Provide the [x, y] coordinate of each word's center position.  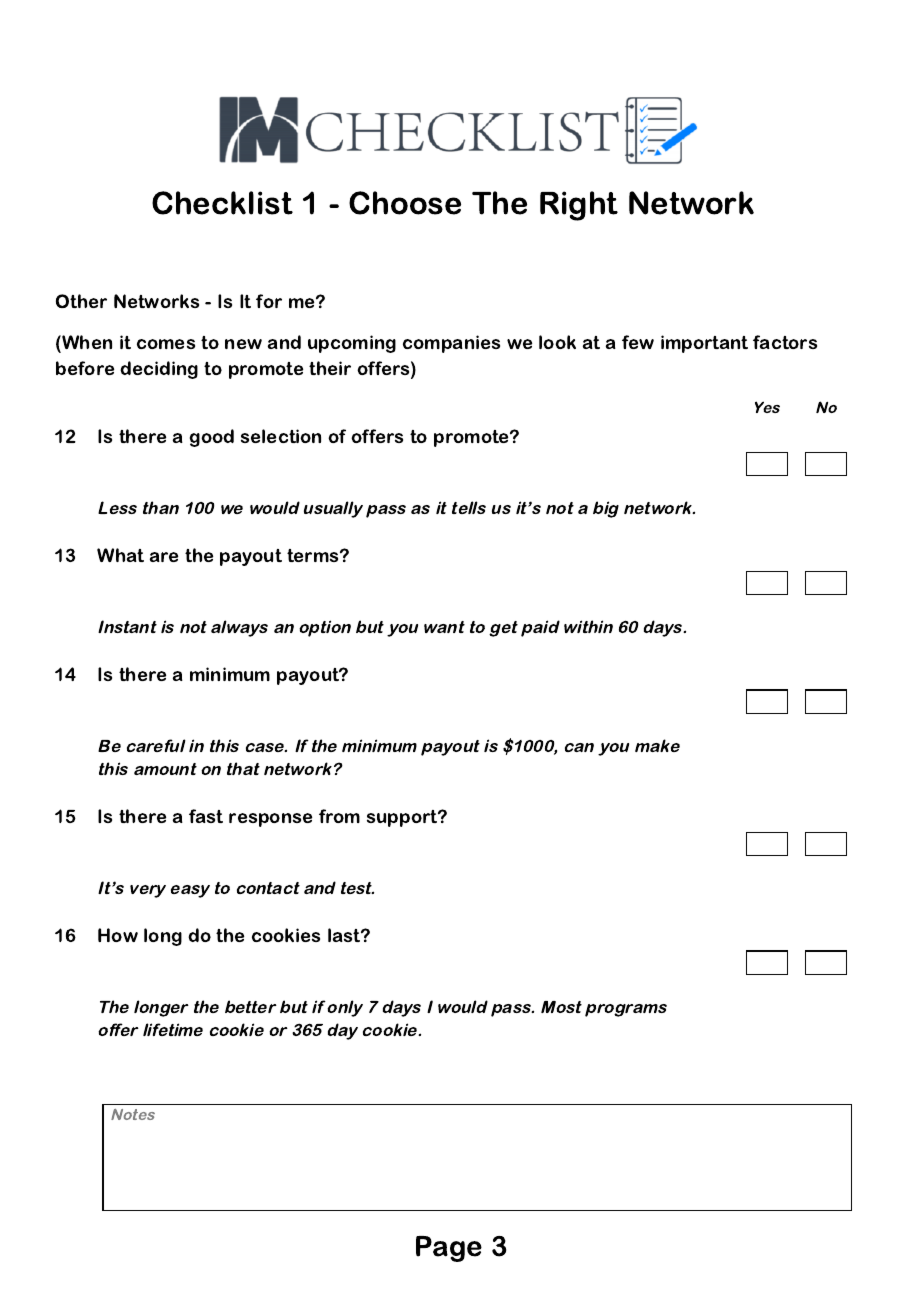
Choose [405, 203]
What [120, 555]
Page [449, 1249]
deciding [159, 370]
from [339, 816]
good [212, 438]
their [330, 368]
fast [206, 816]
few [638, 342]
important [704, 344]
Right [579, 206]
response [270, 820]
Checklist [222, 203]
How [118, 935]
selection [281, 436]
